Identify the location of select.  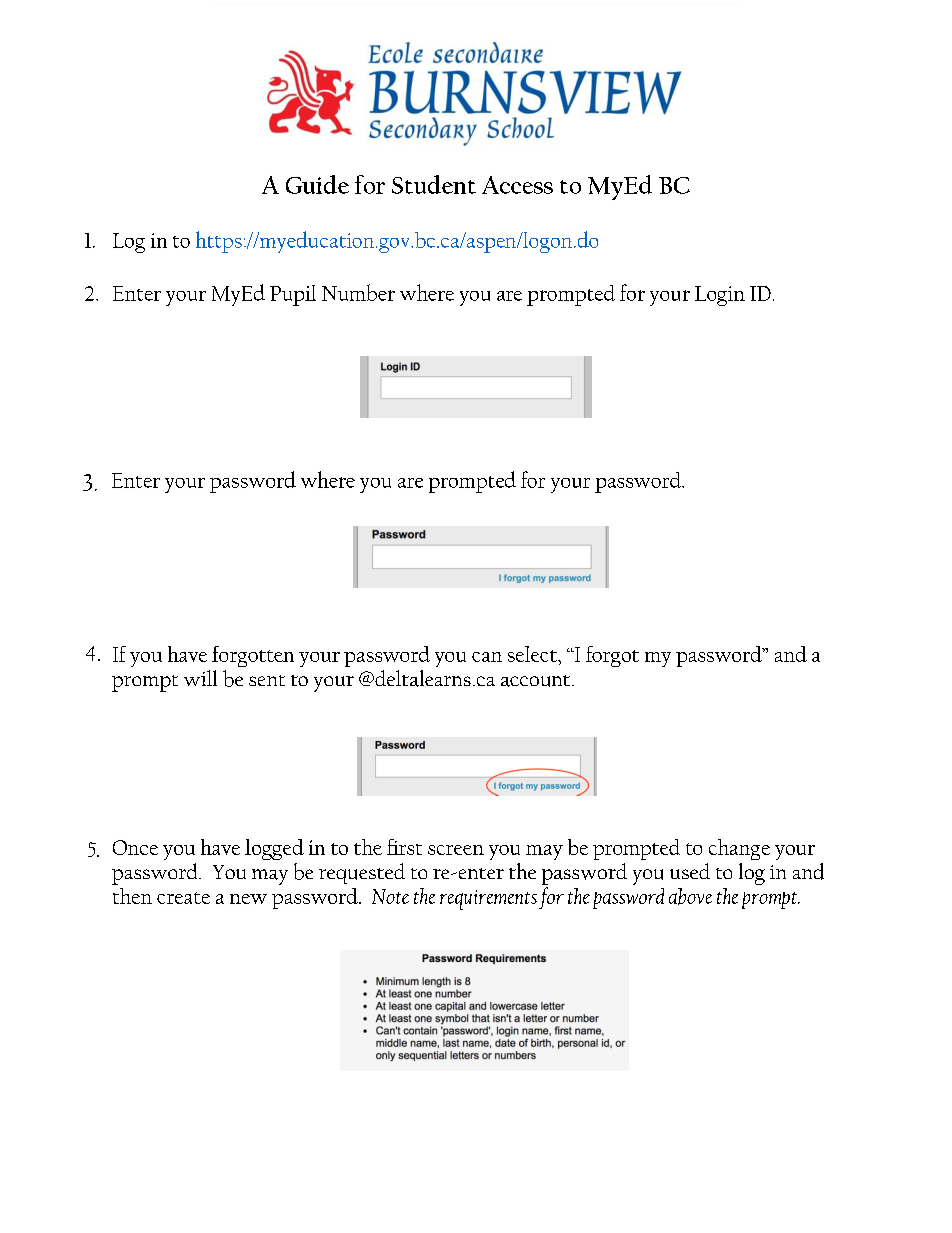
(533, 654).
